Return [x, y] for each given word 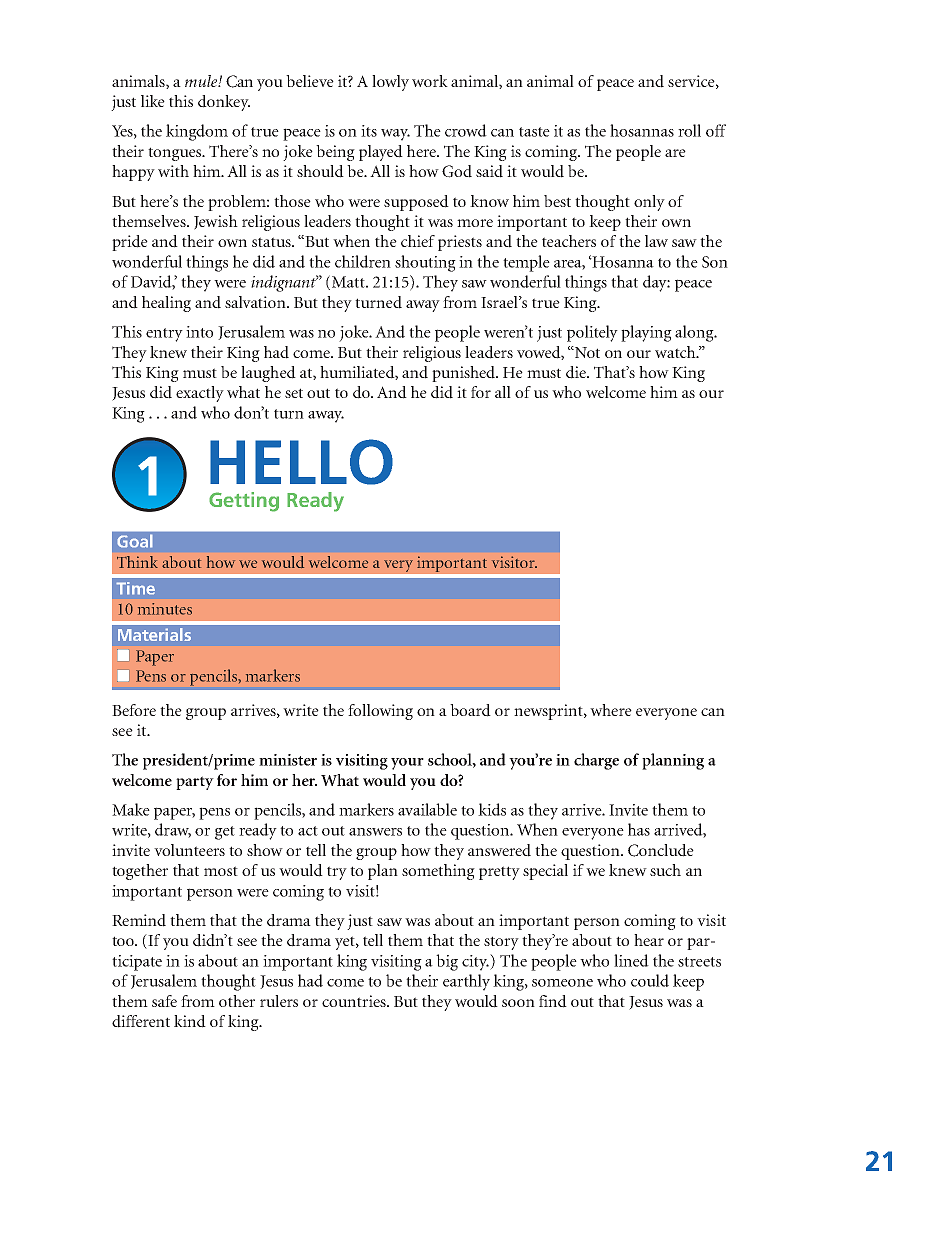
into [199, 332]
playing [646, 333]
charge [596, 761]
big [447, 962]
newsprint [549, 712]
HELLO [301, 462]
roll [689, 130]
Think [137, 562]
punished [465, 374]
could [650, 980]
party [195, 783]
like [153, 101]
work [430, 81]
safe [164, 1001]
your [407, 764]
